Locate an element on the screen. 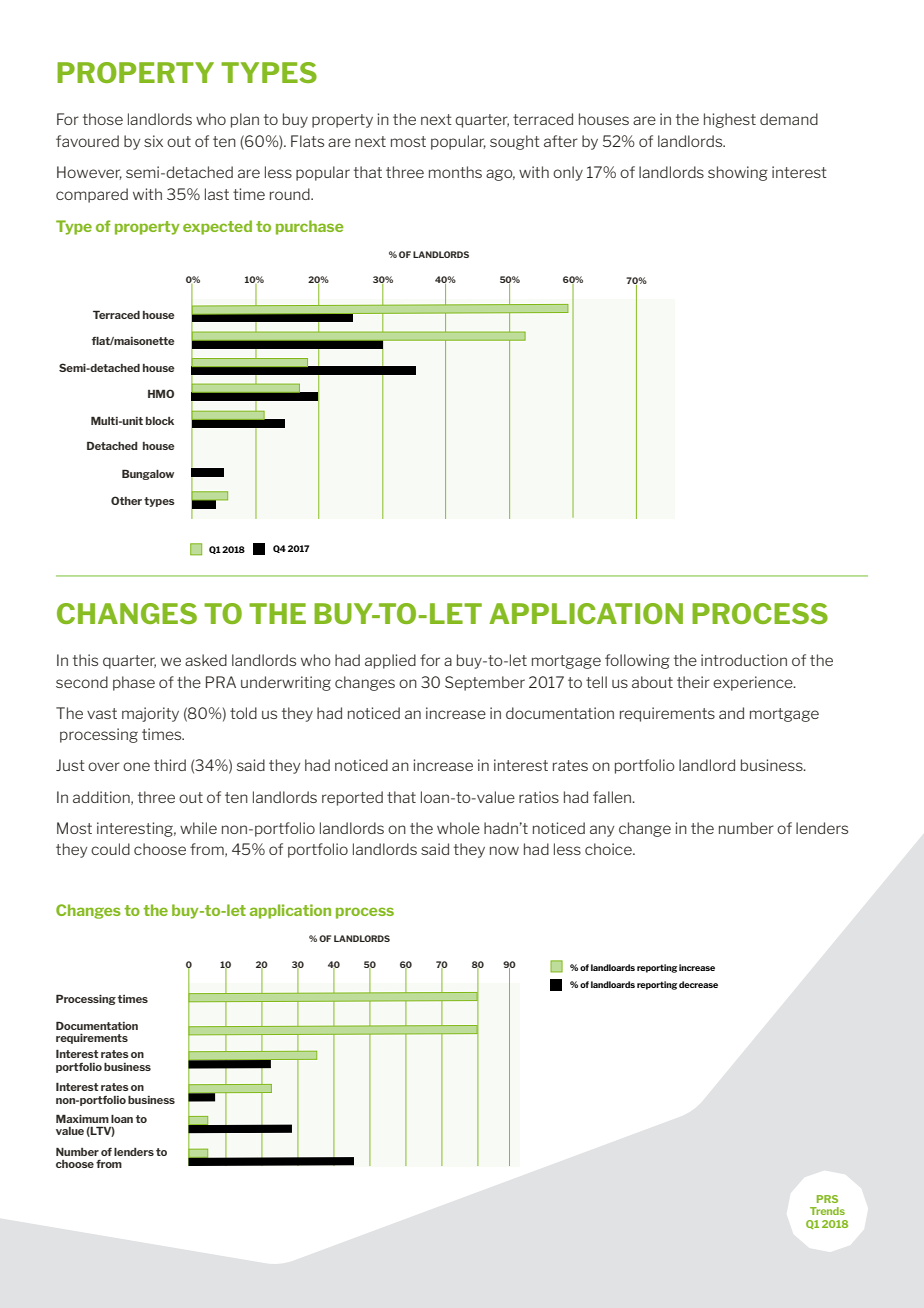 Image resolution: width=924 pixels, height=1308 pixels. while is located at coordinates (198, 828).
